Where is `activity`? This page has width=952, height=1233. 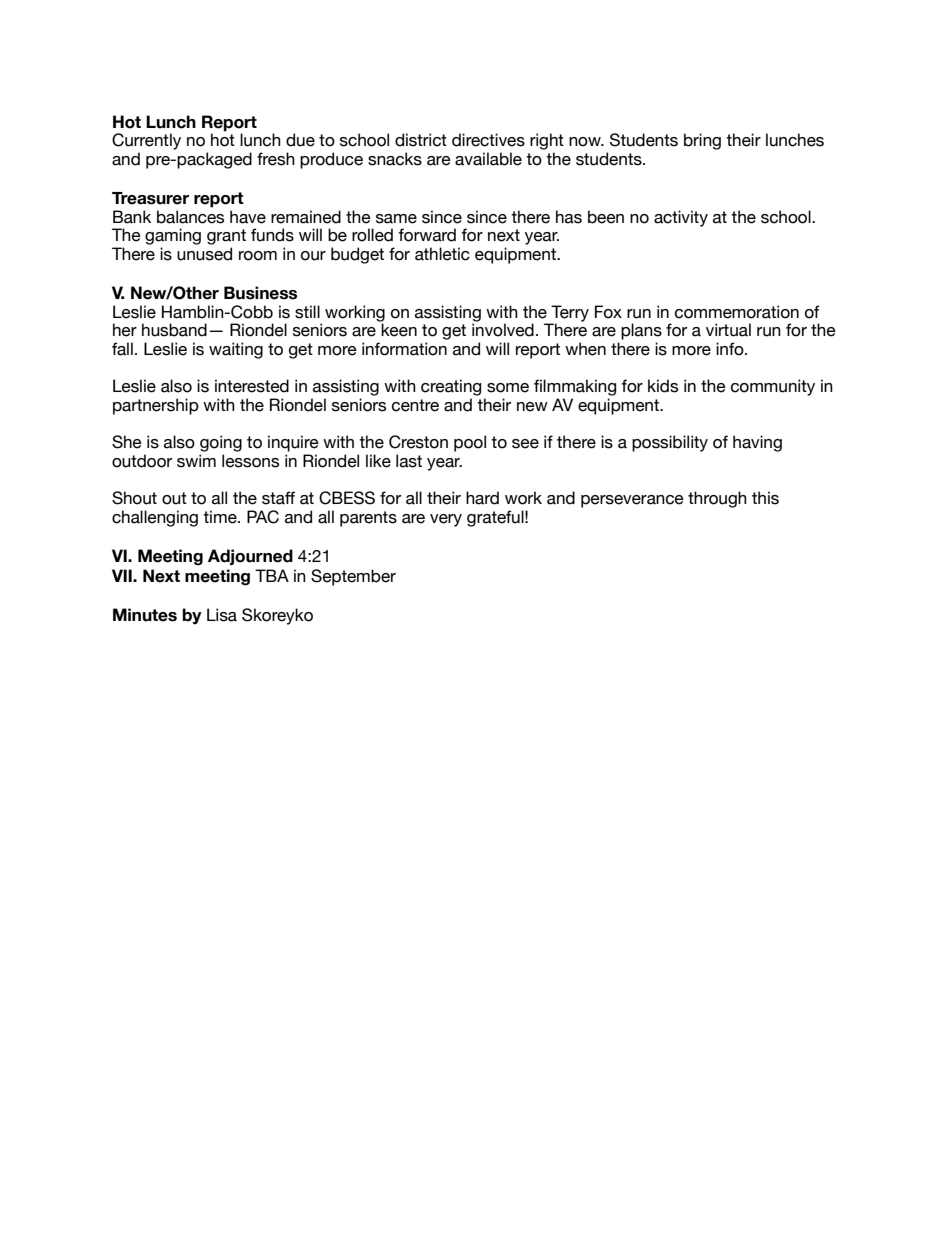 activity is located at coordinates (681, 218).
